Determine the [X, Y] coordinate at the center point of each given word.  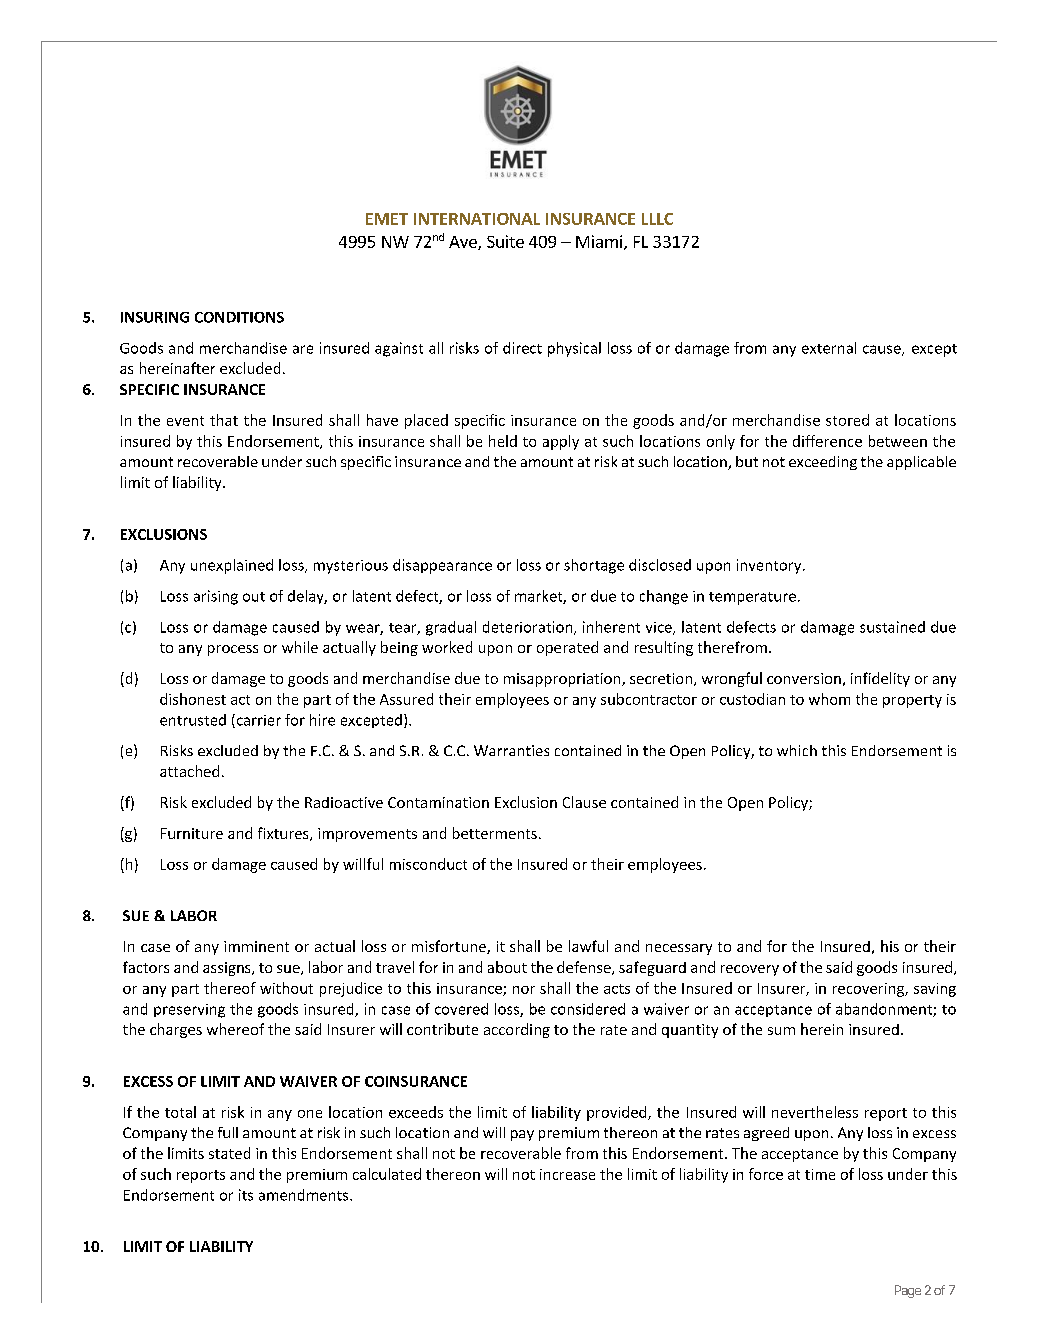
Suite [505, 241]
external [829, 348]
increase [567, 1174]
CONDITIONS [239, 317]
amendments [305, 1195]
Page [908, 1291]
